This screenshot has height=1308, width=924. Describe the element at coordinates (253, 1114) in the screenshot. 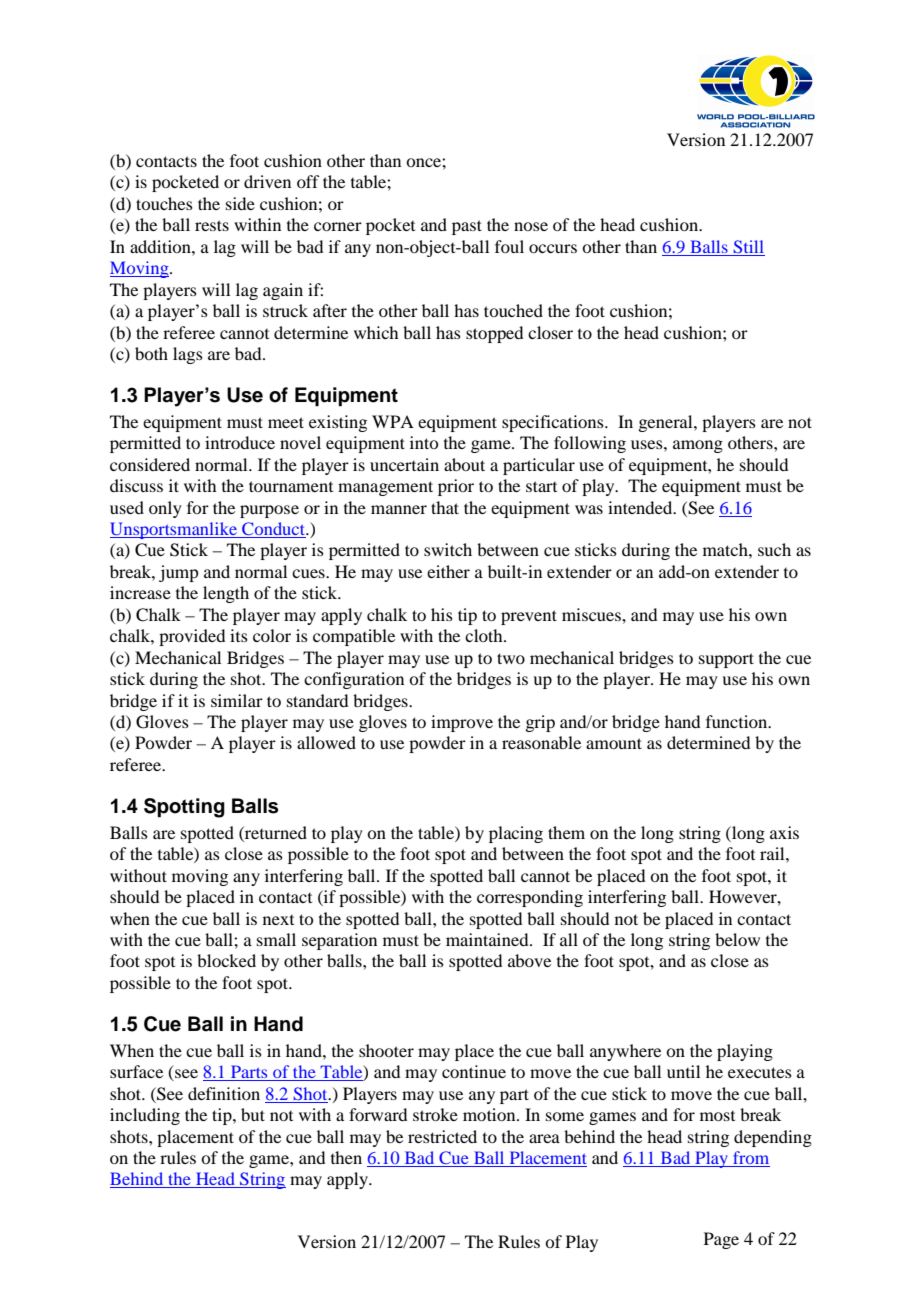

I see `but` at that location.
